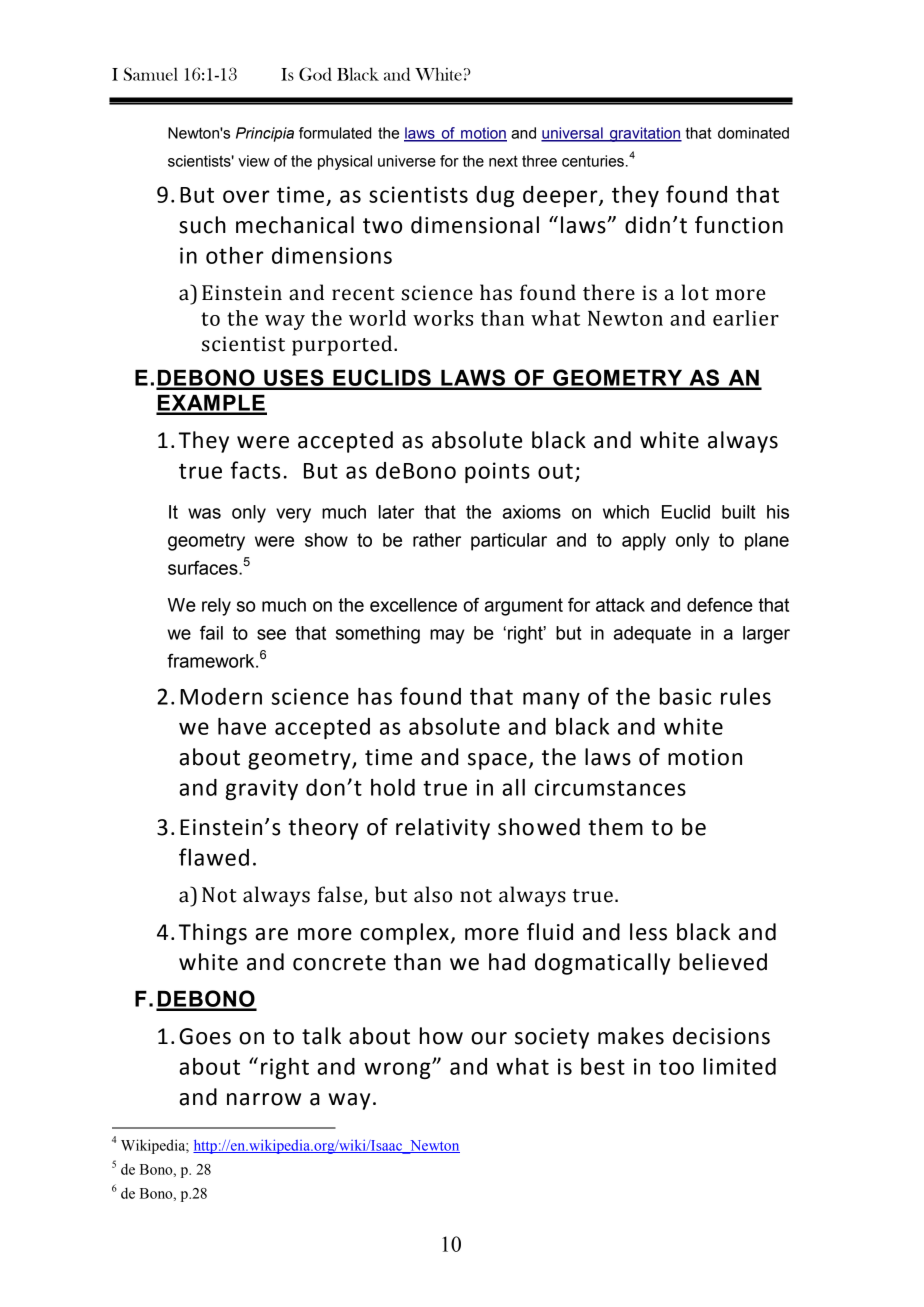 Image resolution: width=924 pixels, height=1307 pixels. Describe the element at coordinates (739, 512) in the screenshot. I see `built` at that location.
